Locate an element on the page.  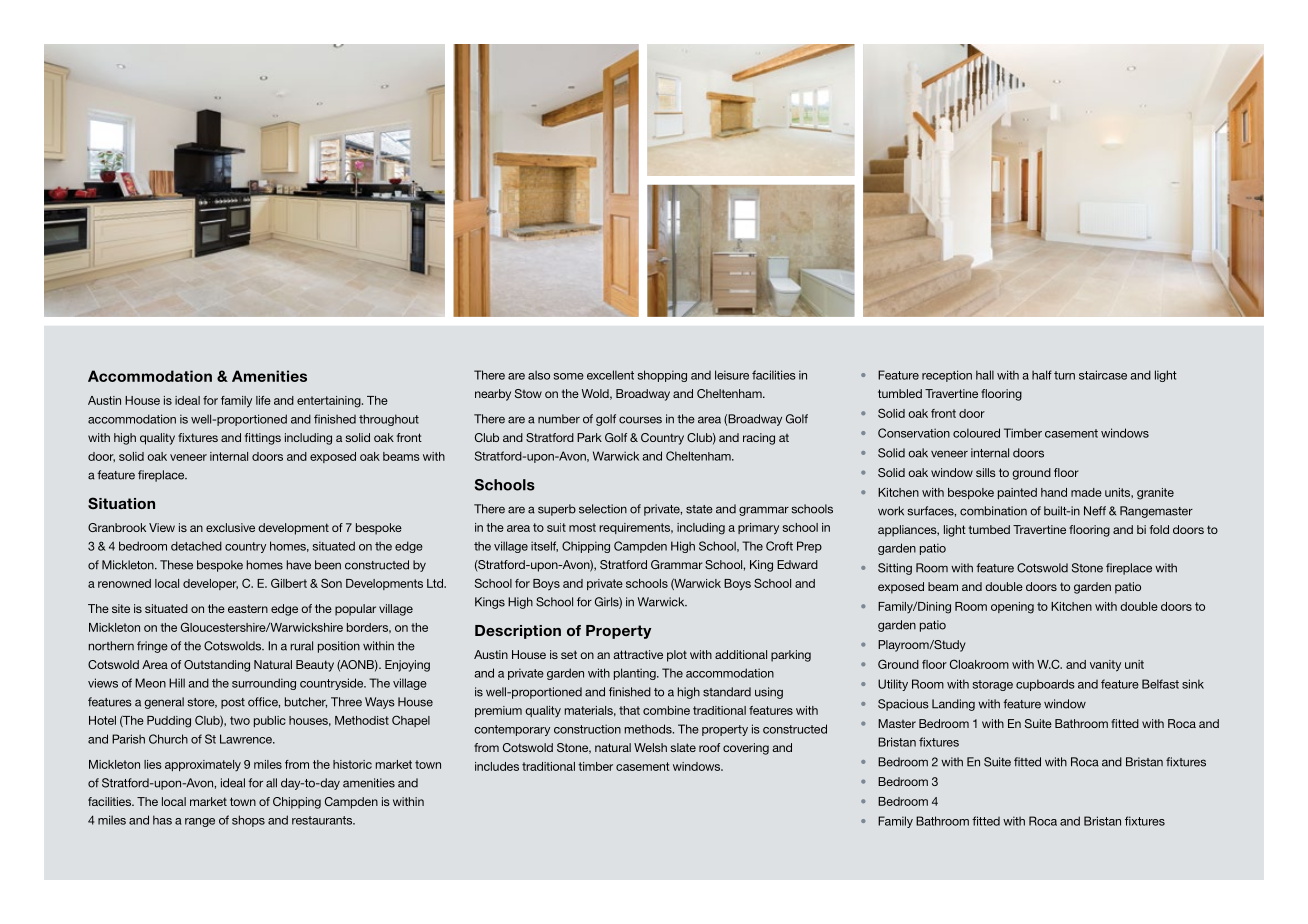
two is located at coordinates (240, 720).
